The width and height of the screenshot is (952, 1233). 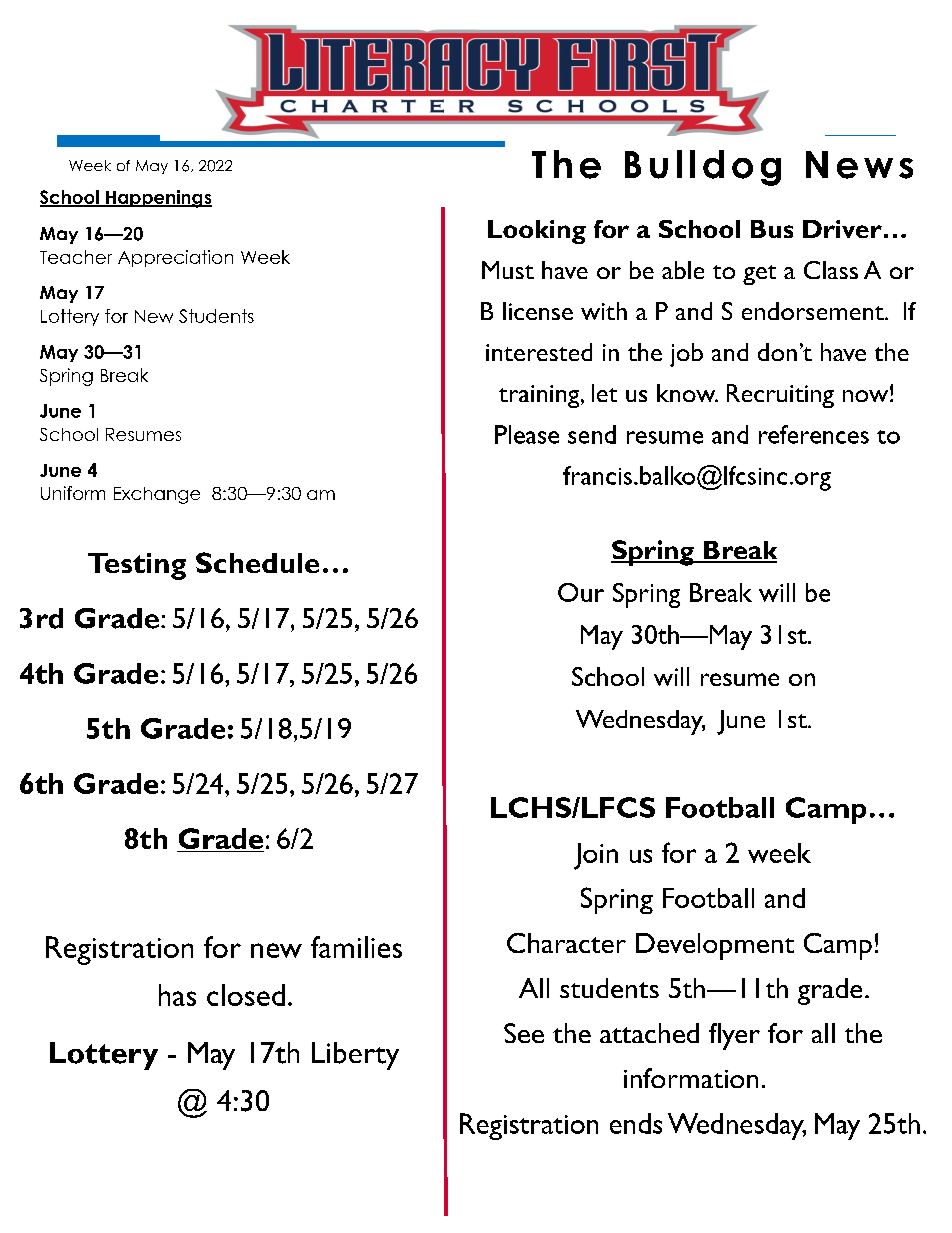 I want to click on Please, so click(x=527, y=434).
